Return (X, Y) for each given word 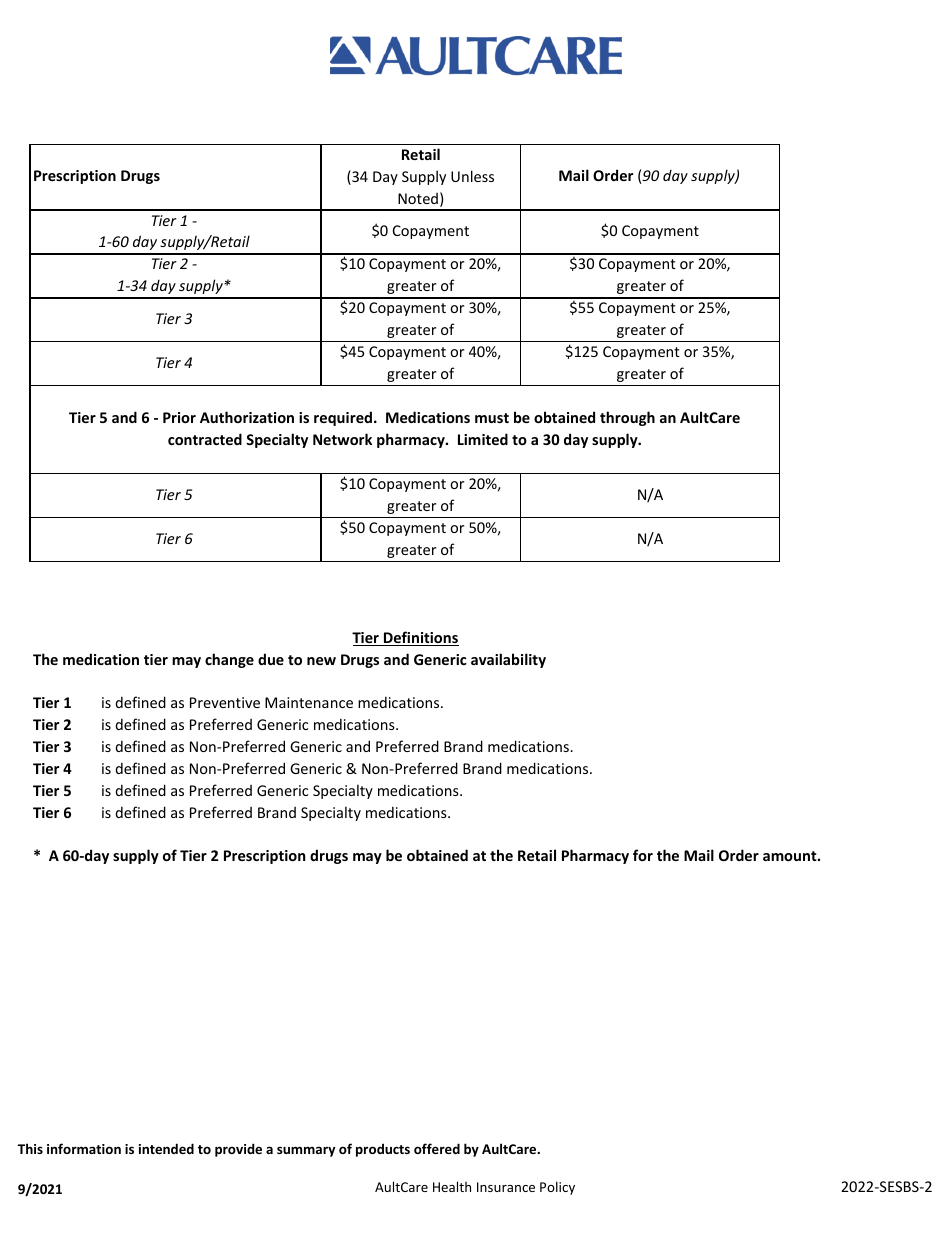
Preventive (225, 702)
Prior (179, 417)
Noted (418, 198)
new (321, 661)
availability (508, 660)
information (84, 1148)
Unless (472, 176)
